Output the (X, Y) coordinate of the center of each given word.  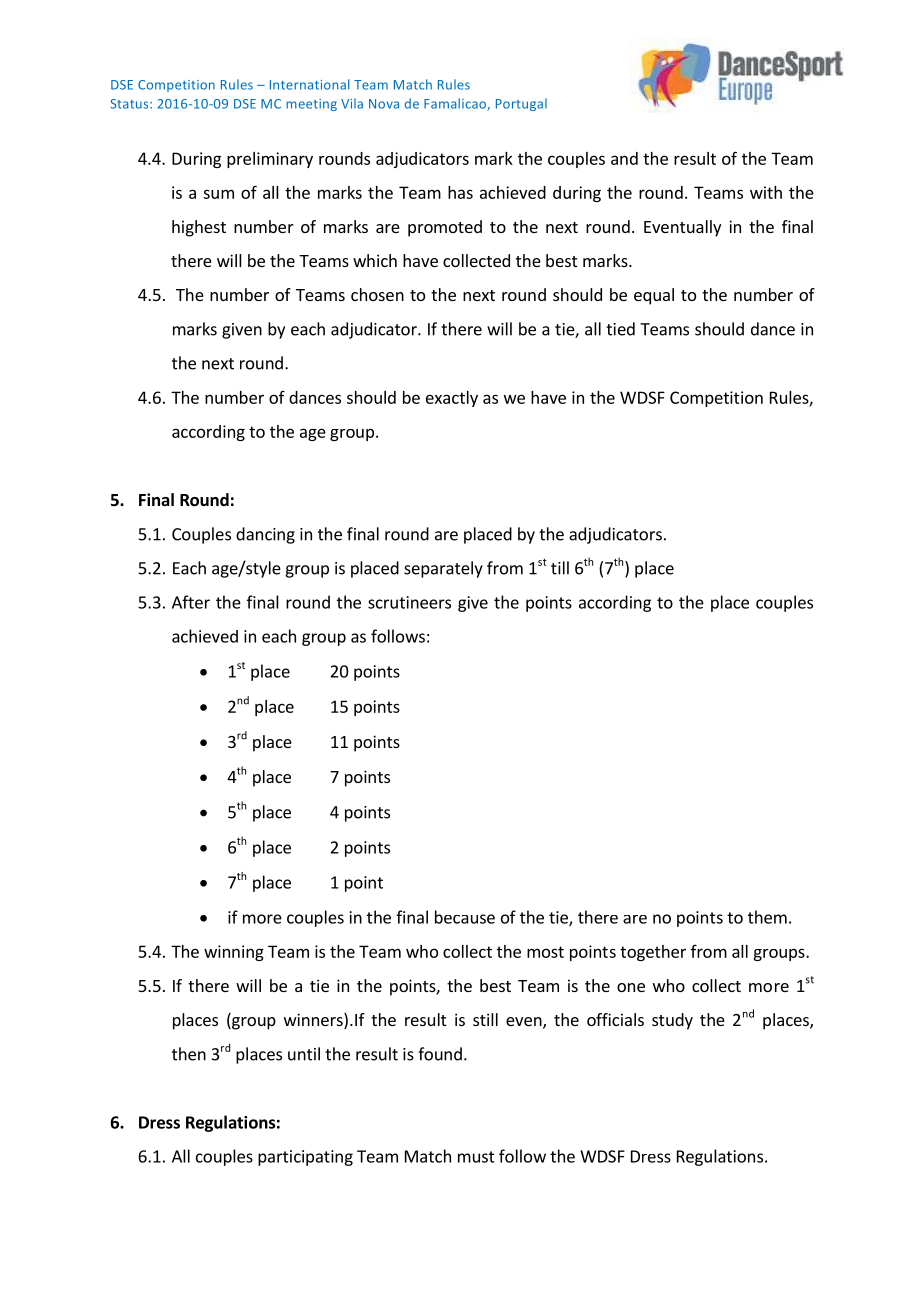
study (672, 1021)
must (476, 1157)
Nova (384, 104)
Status (130, 104)
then (189, 1054)
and (624, 158)
